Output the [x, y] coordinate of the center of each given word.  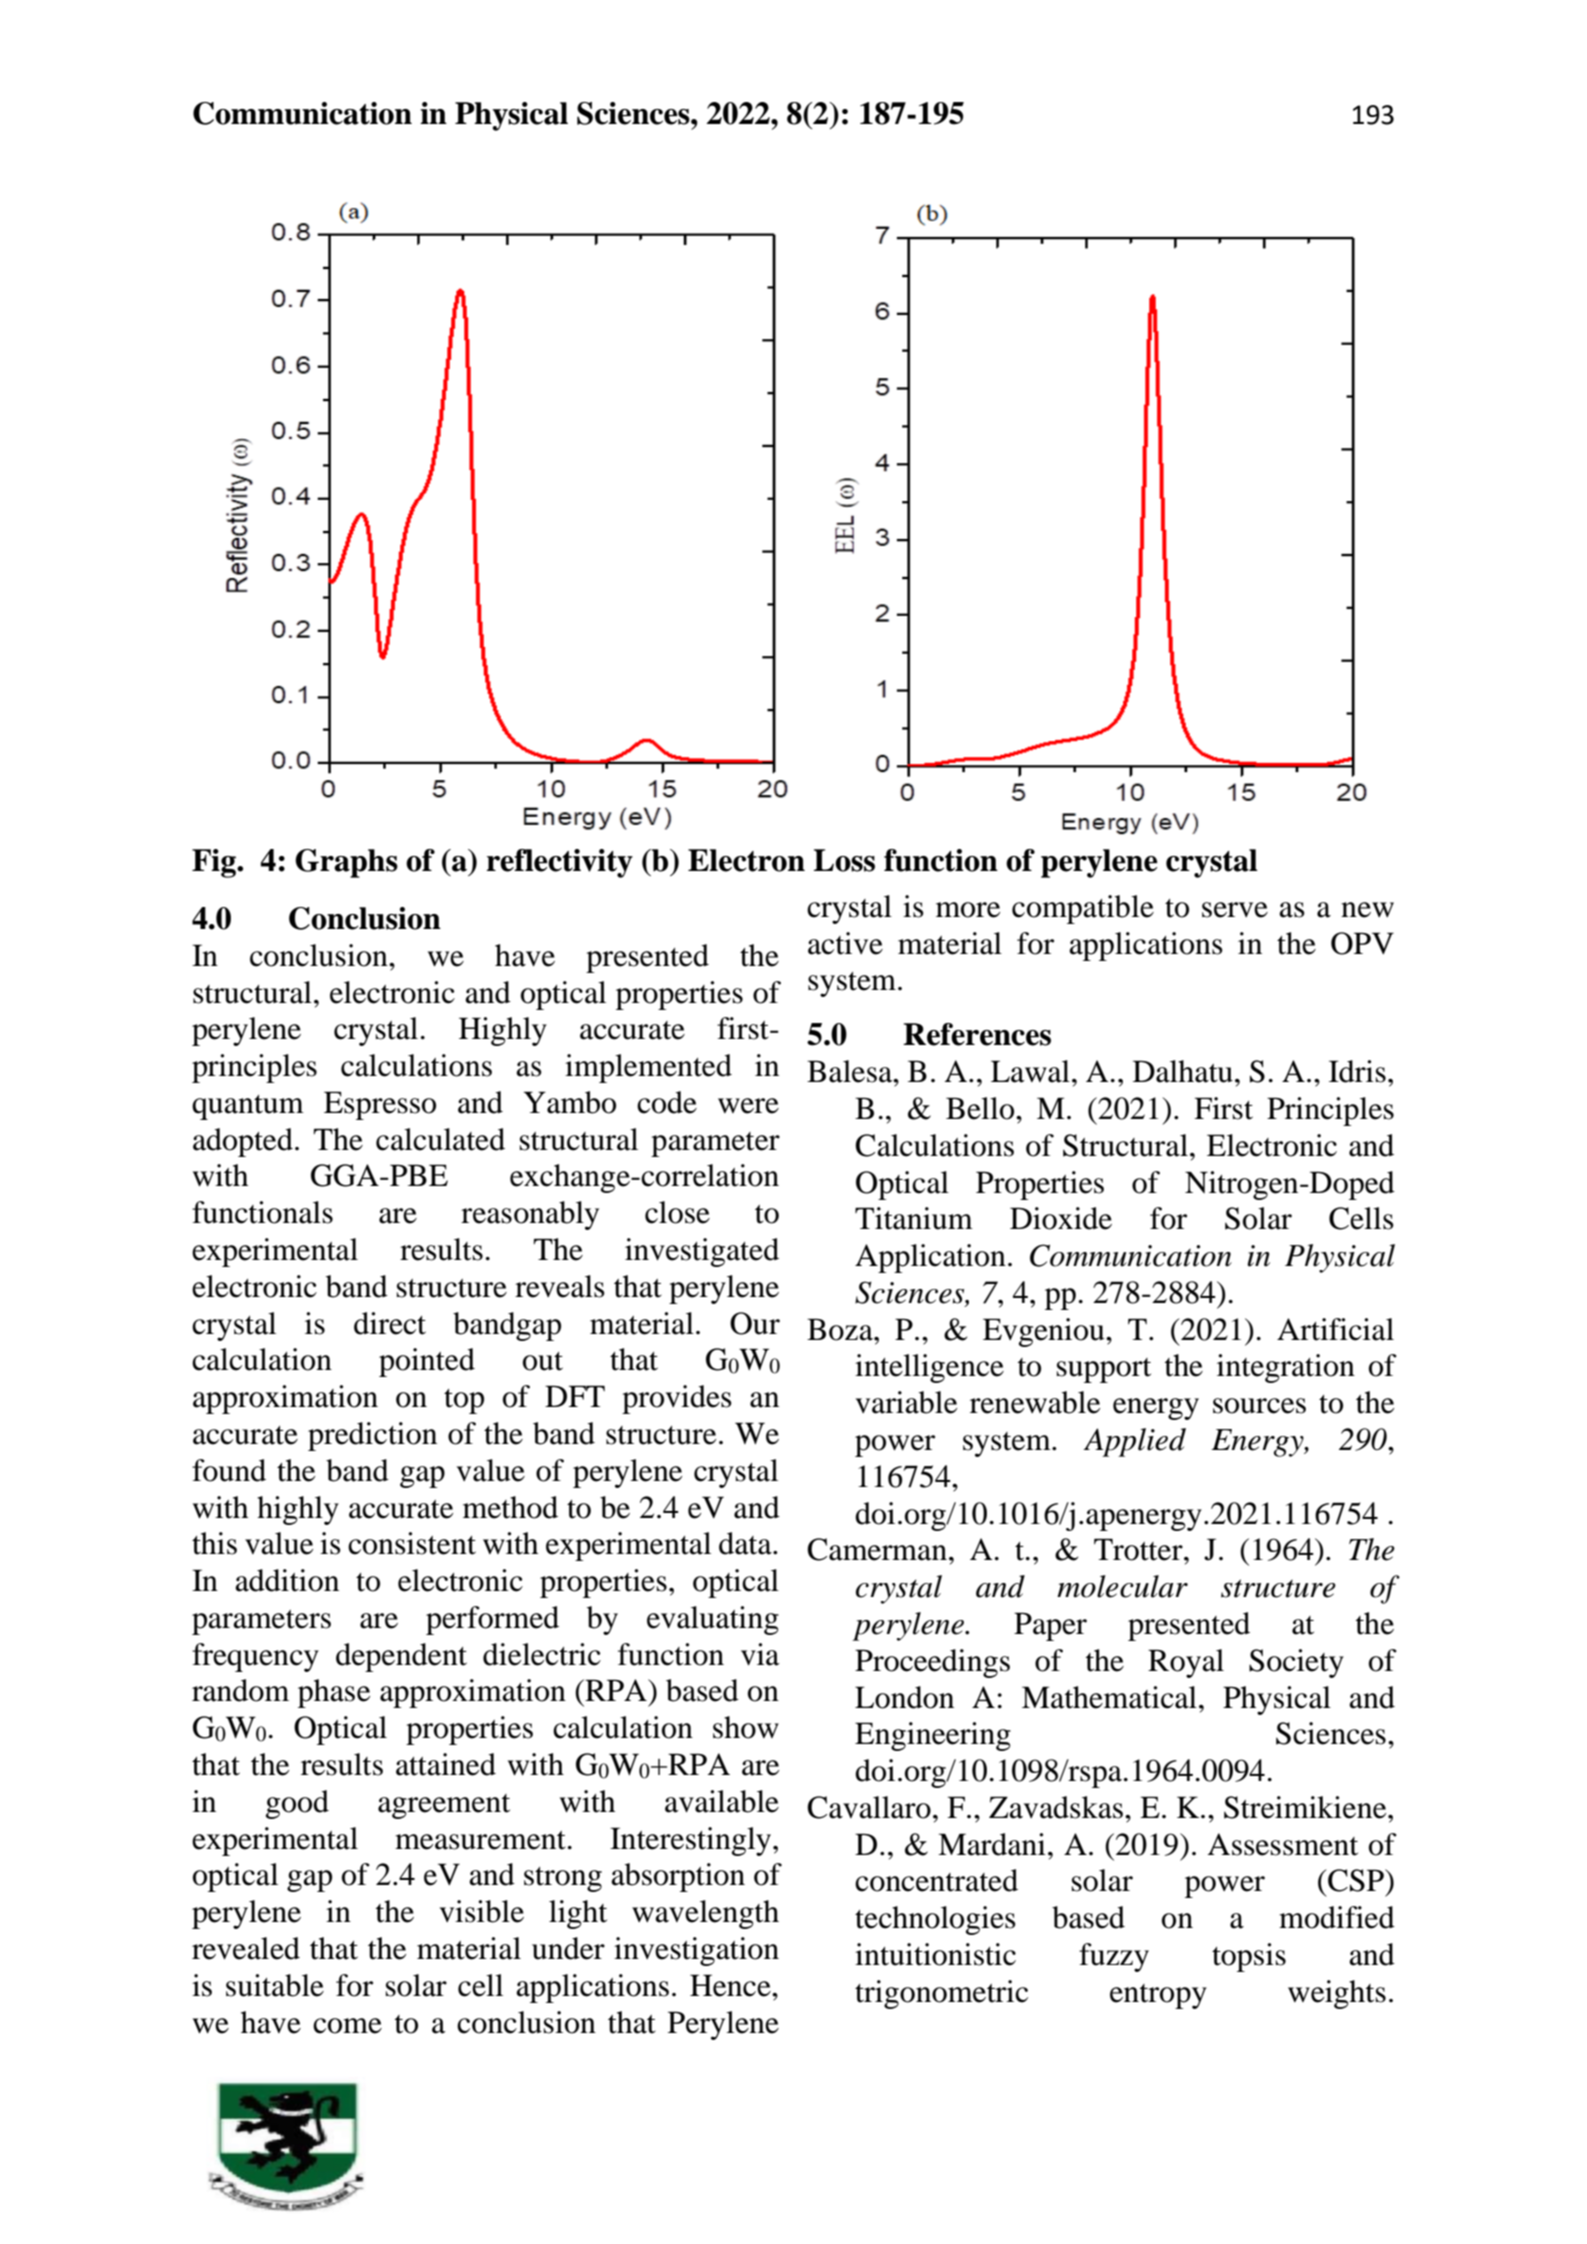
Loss [844, 860]
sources [1259, 1406]
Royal [1186, 1663]
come [347, 2026]
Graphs [346, 863]
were [748, 1106]
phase [334, 1693]
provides [677, 1399]
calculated [440, 1139]
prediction [372, 1436]
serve [1235, 910]
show [746, 1727]
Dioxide [1061, 1218]
